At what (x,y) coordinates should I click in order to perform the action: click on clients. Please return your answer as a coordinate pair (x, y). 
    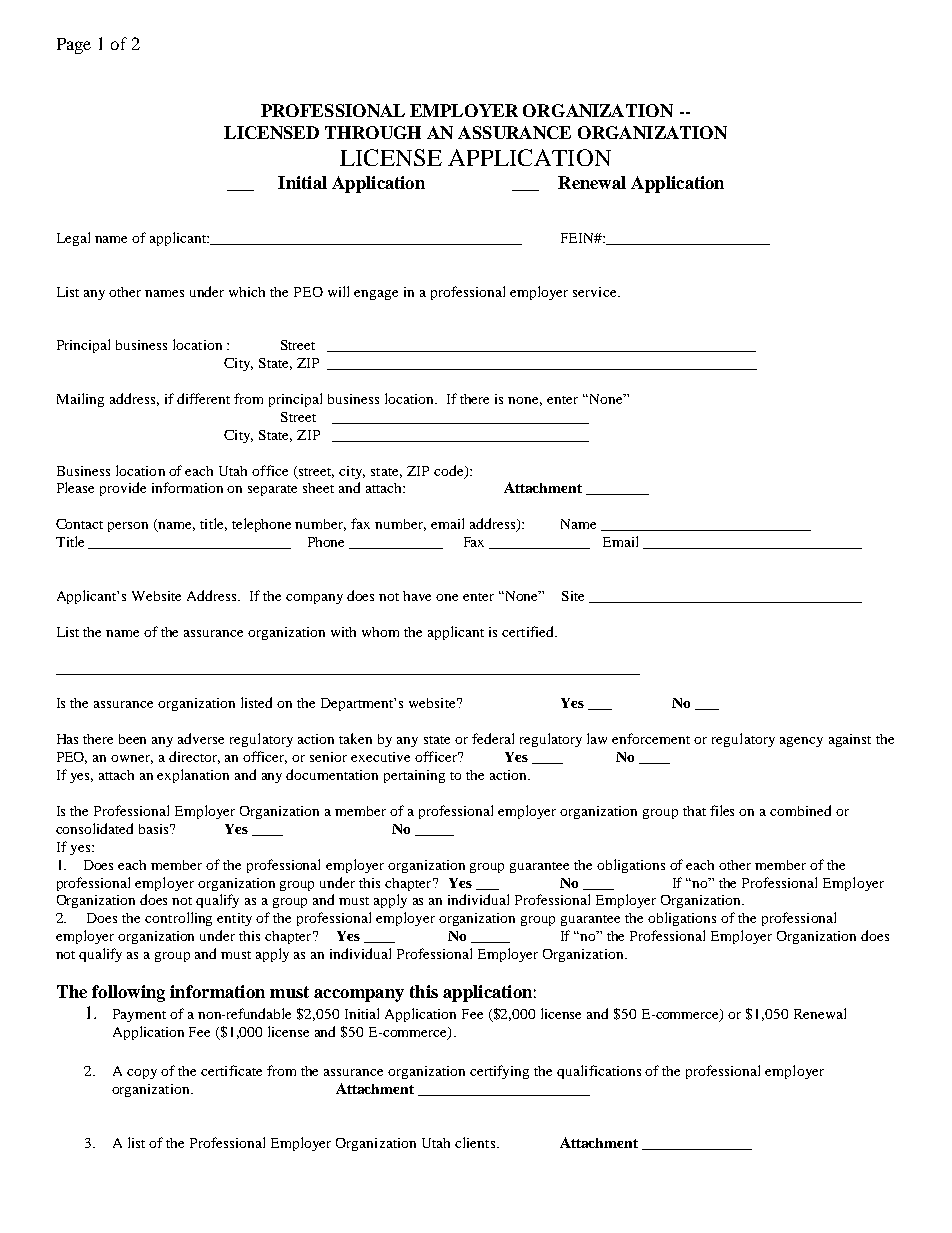
    Looking at the image, I should click on (475, 1142).
